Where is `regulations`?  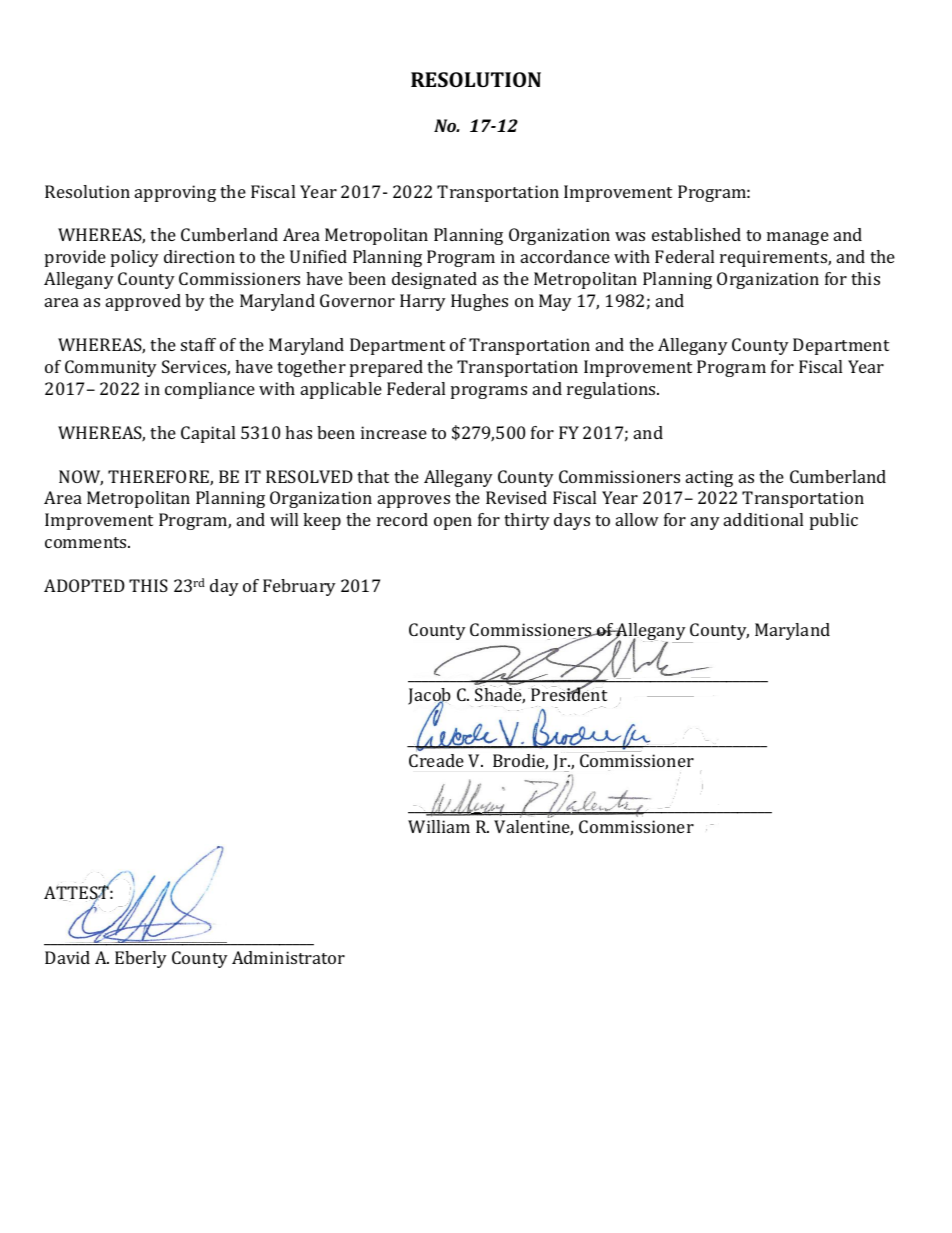
regulations is located at coordinates (613, 390).
